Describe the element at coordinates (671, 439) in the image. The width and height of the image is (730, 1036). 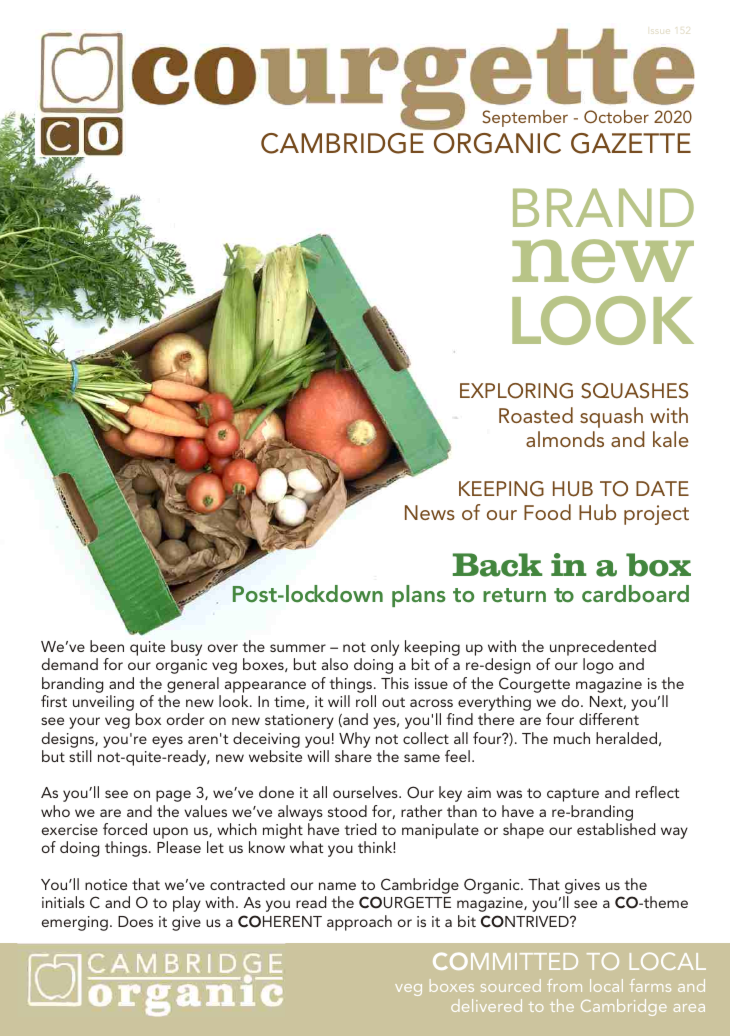
I see `kale` at that location.
